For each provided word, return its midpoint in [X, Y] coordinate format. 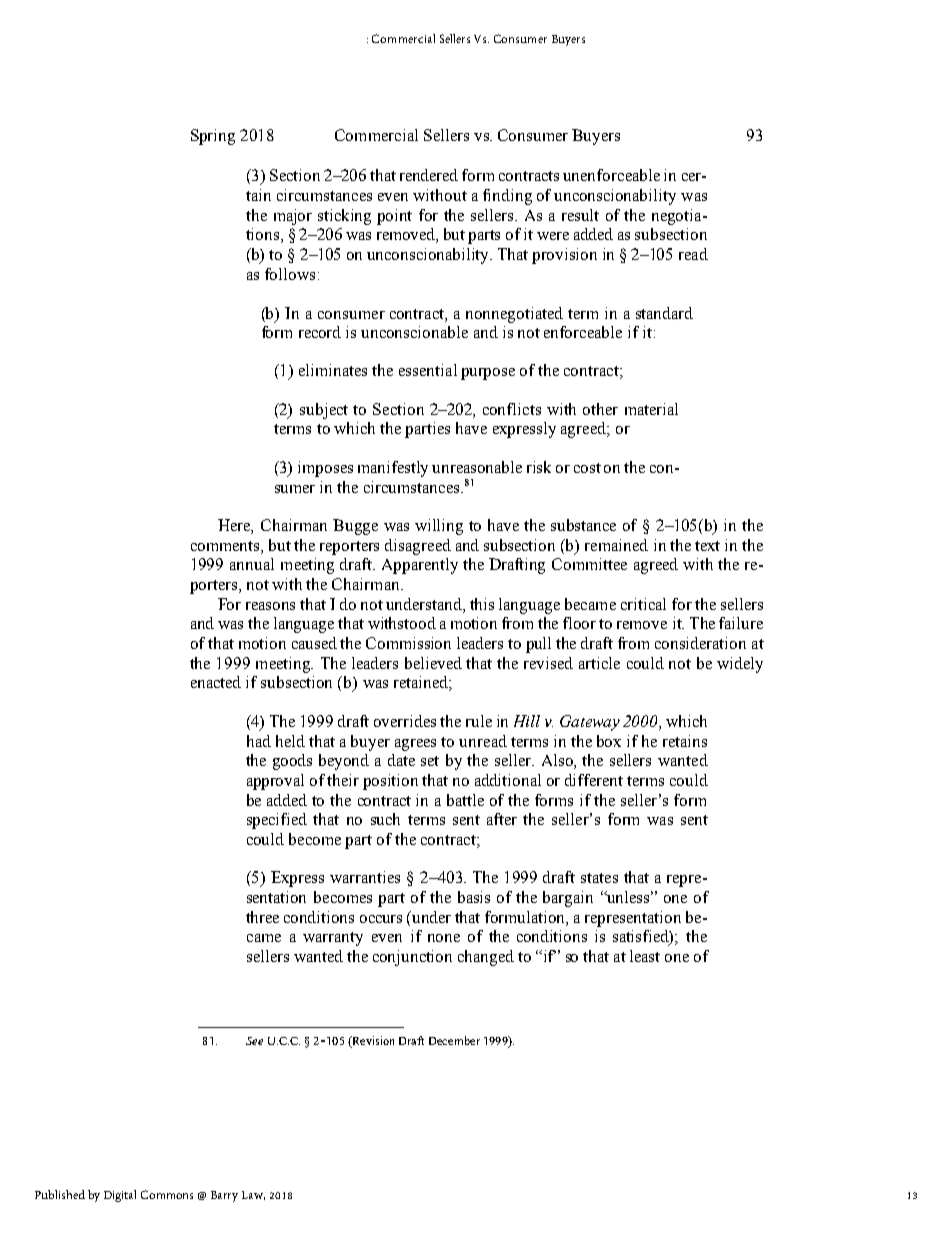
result [580, 215]
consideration [700, 643]
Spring [213, 137]
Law [253, 1195]
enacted [216, 682]
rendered [429, 175]
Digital [120, 1196]
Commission [408, 643]
